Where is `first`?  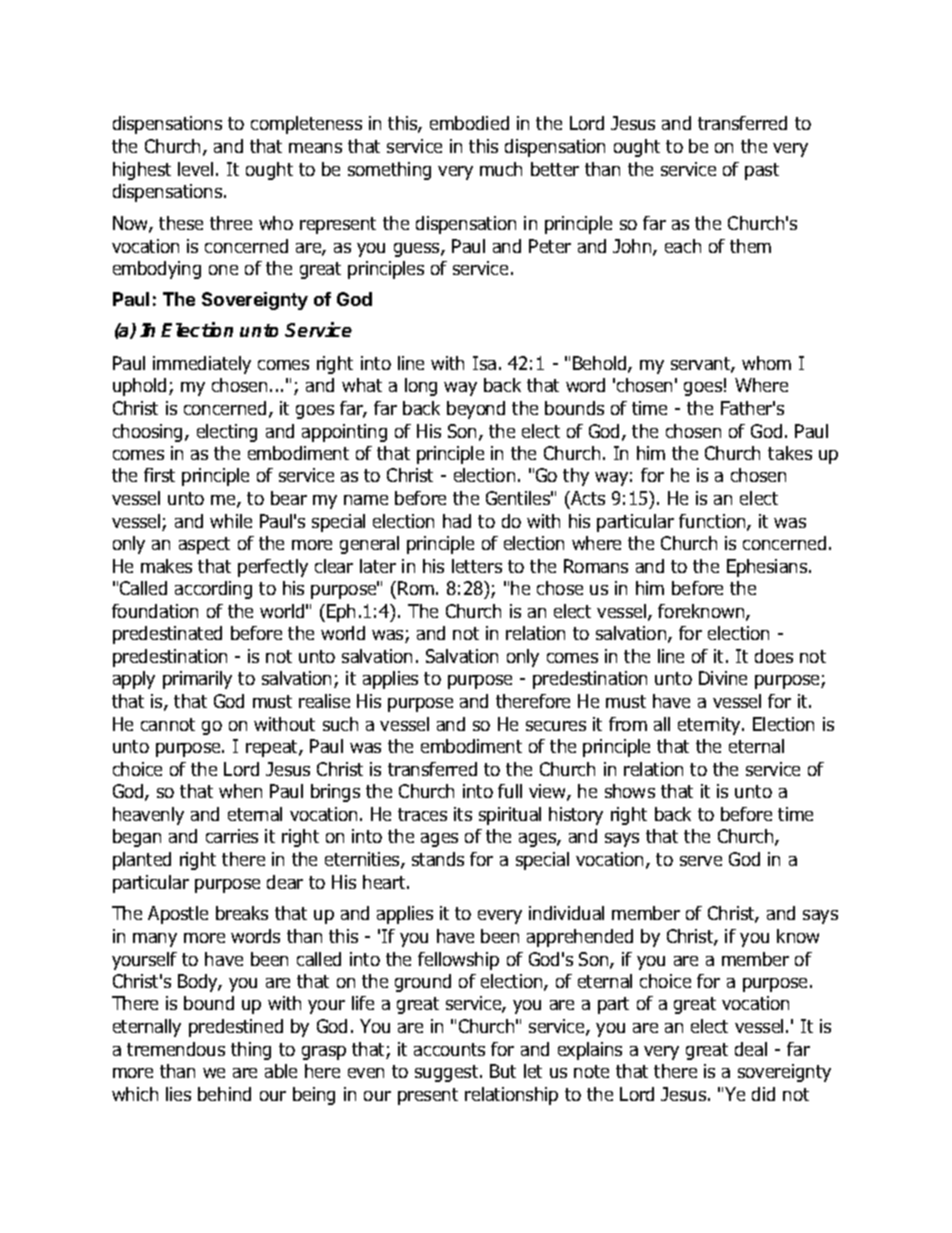 first is located at coordinates (159, 475).
